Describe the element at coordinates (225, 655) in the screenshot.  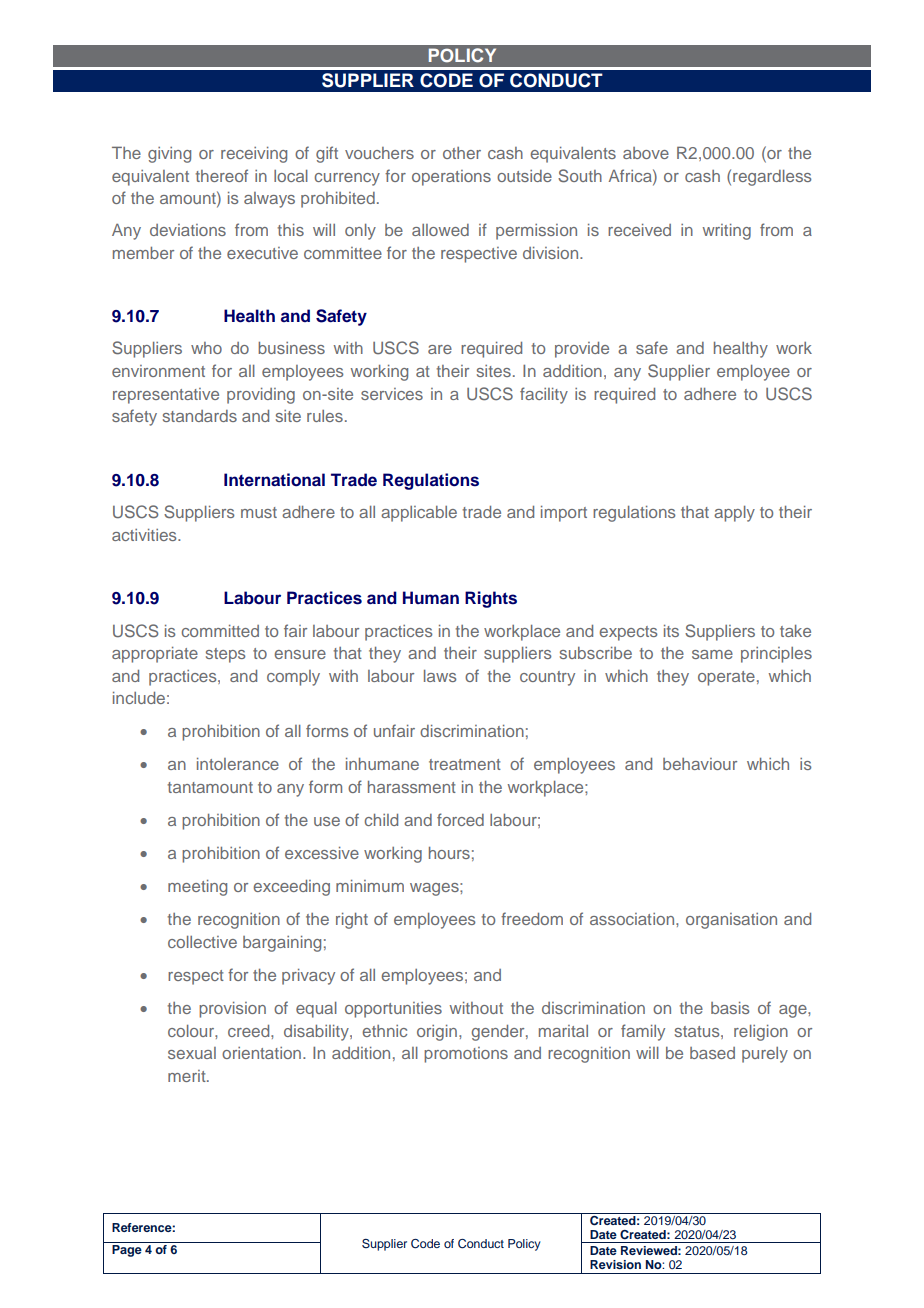
I see `steps` at that location.
